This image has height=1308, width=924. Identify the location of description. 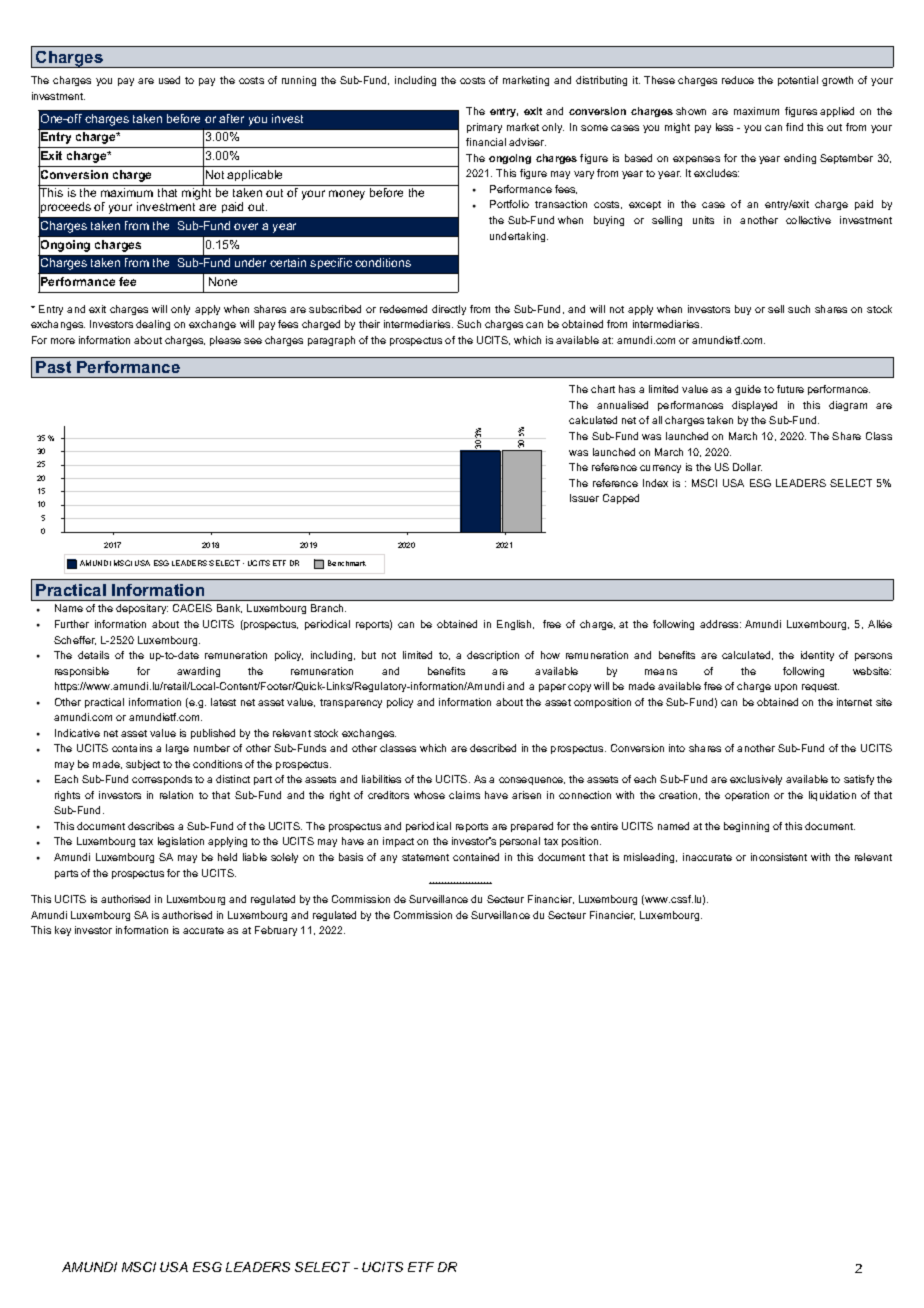
(493, 656).
